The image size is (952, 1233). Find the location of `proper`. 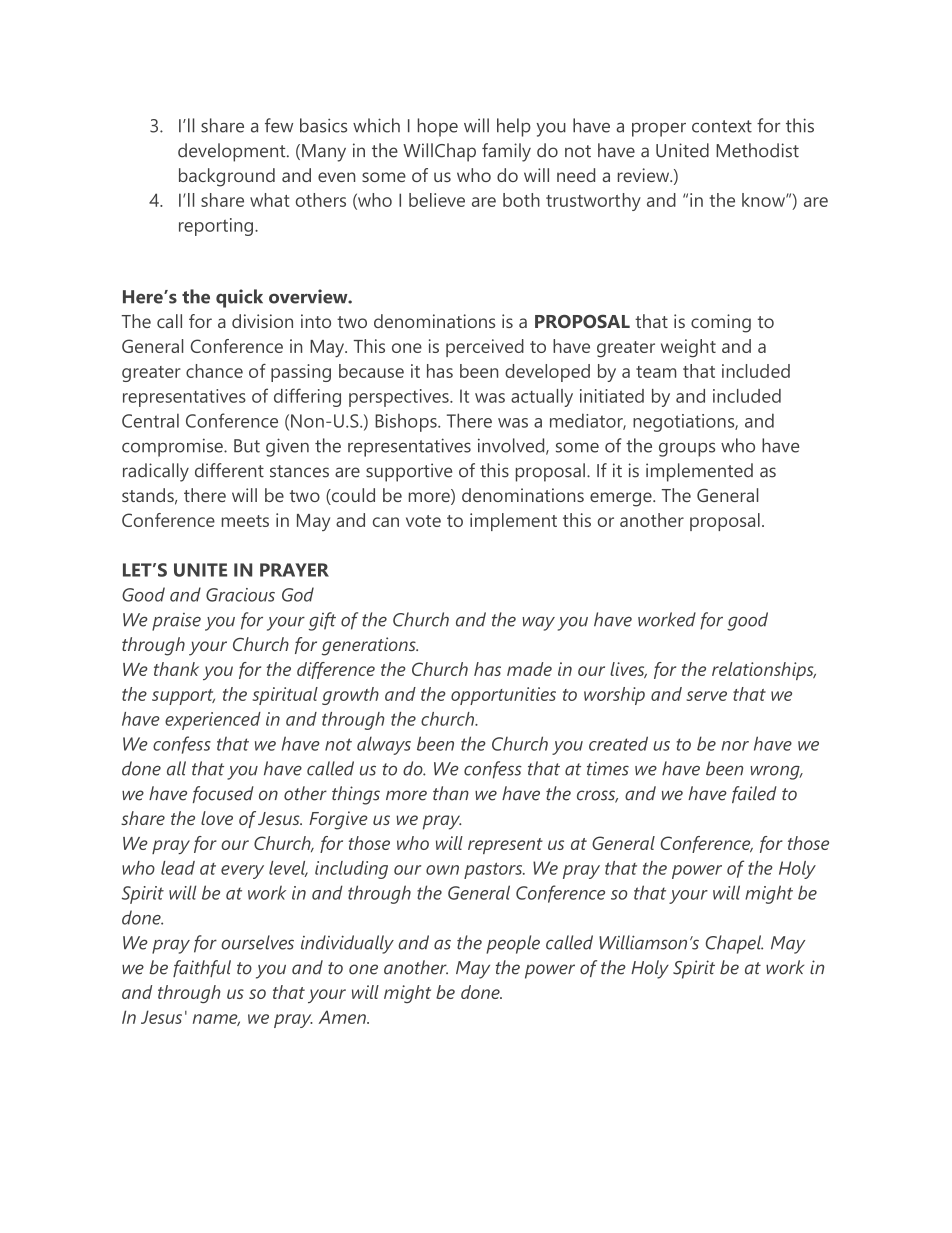

proper is located at coordinates (659, 129).
